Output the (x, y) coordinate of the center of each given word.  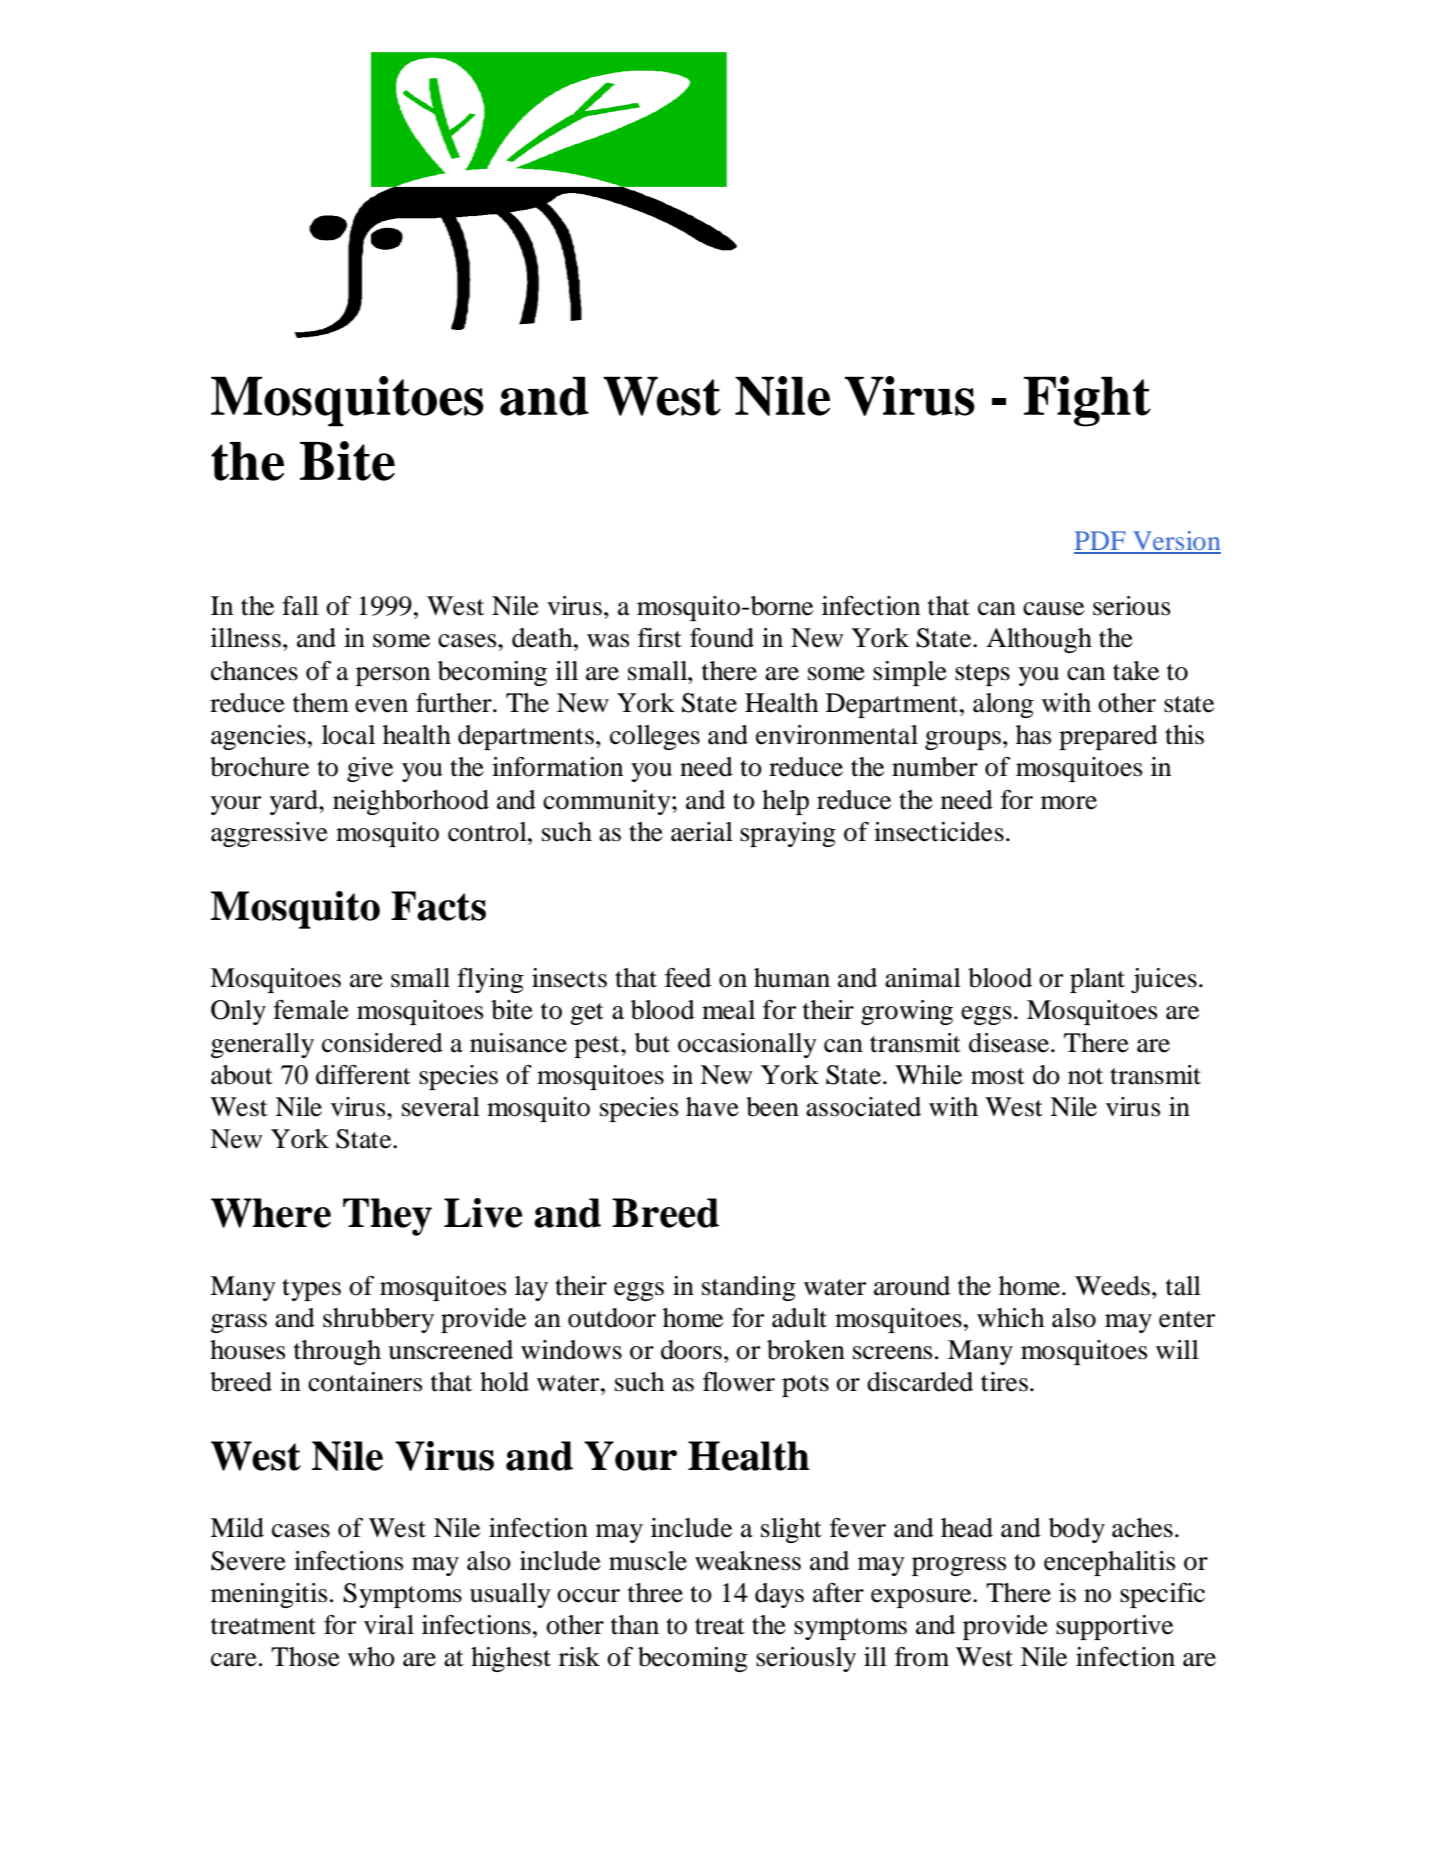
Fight (1087, 401)
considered (382, 1043)
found (722, 638)
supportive (1114, 1627)
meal (728, 1010)
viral (389, 1625)
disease (1009, 1043)
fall (300, 606)
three (655, 1593)
